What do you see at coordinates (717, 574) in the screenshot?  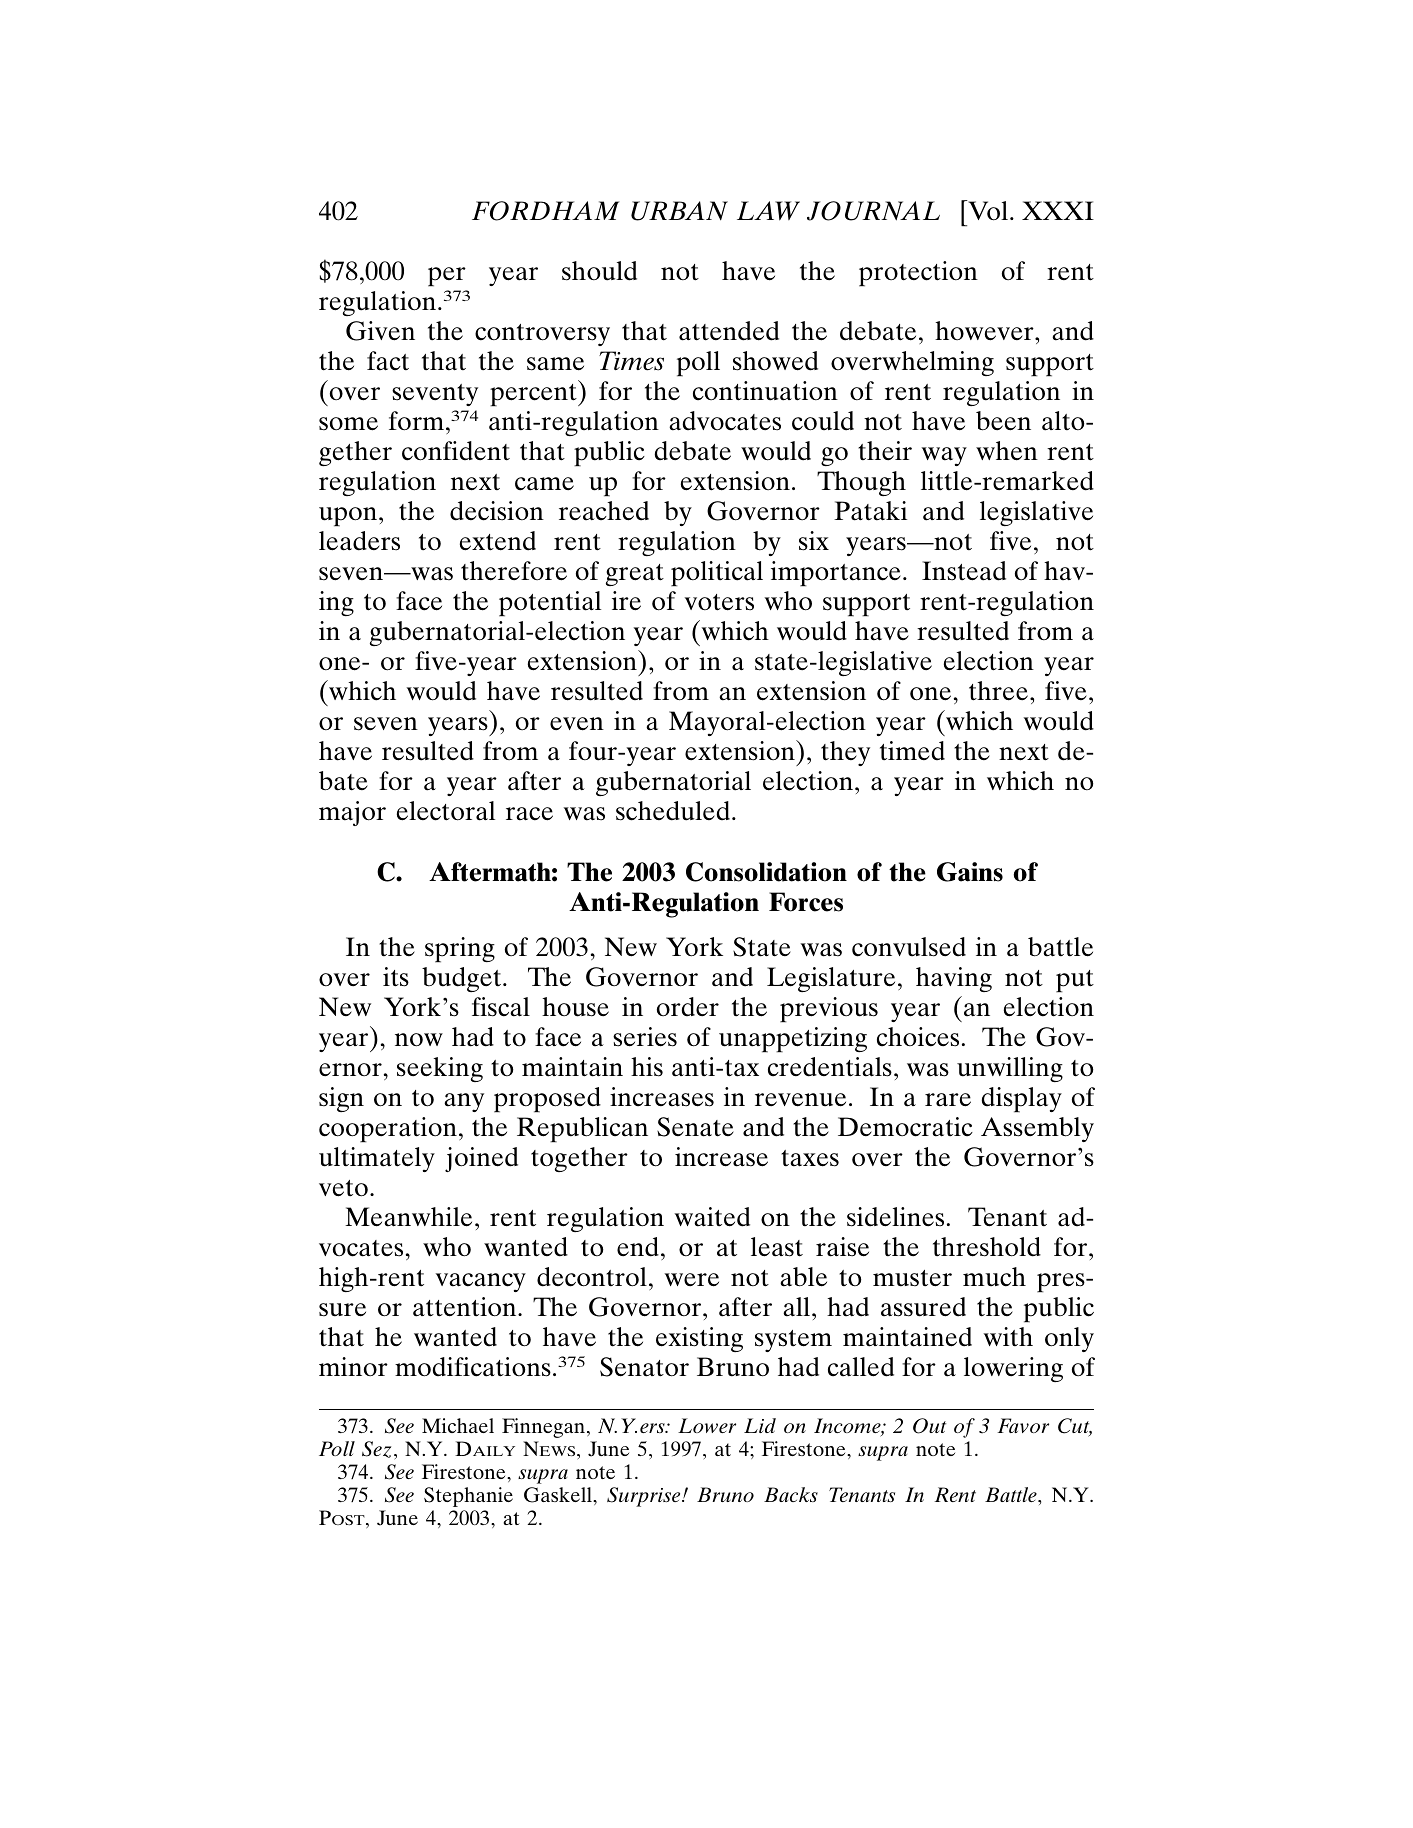 I see `political` at bounding box center [717, 574].
